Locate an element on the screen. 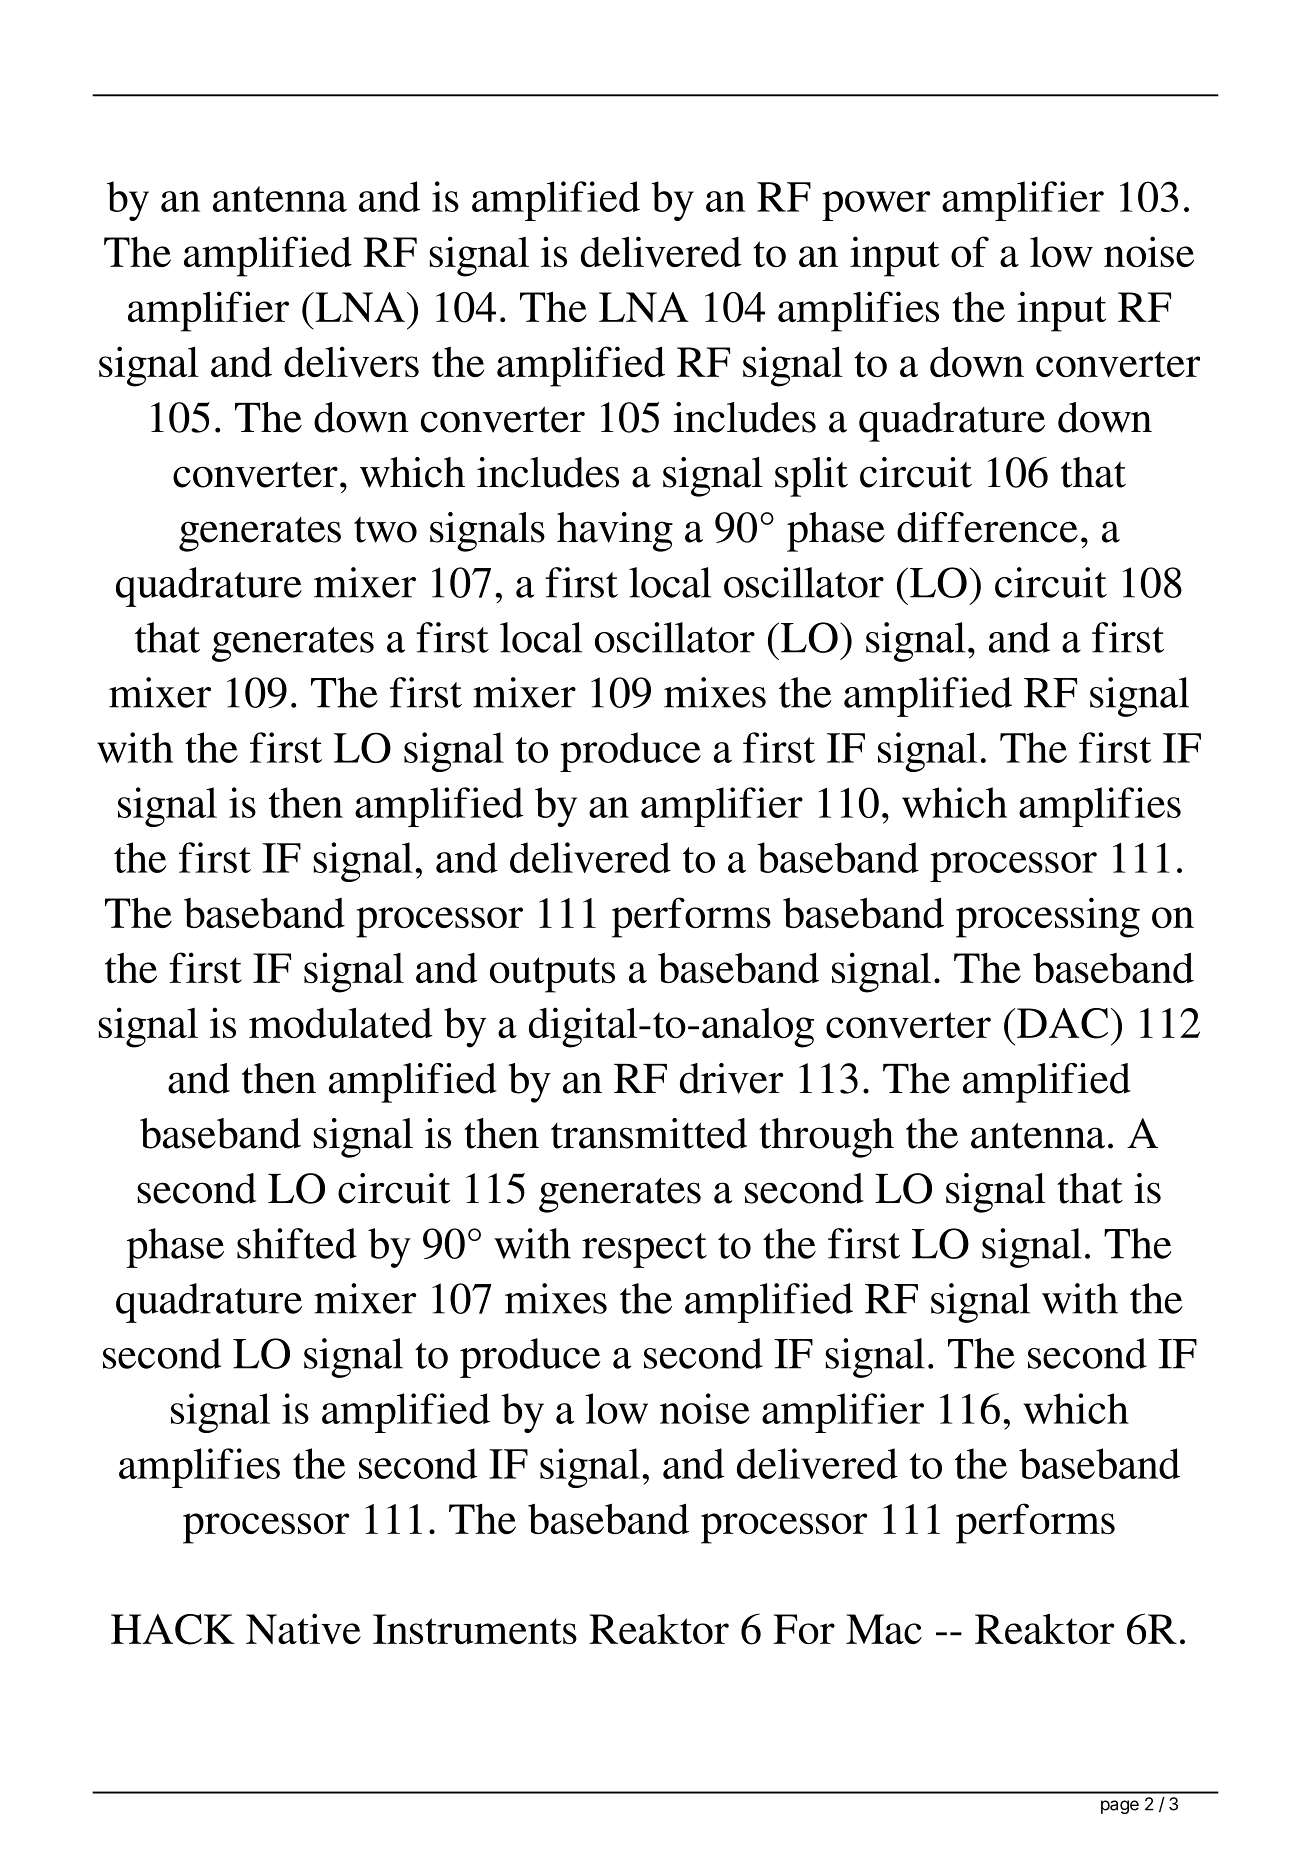 This screenshot has height=1855, width=1311. through is located at coordinates (826, 1138).
